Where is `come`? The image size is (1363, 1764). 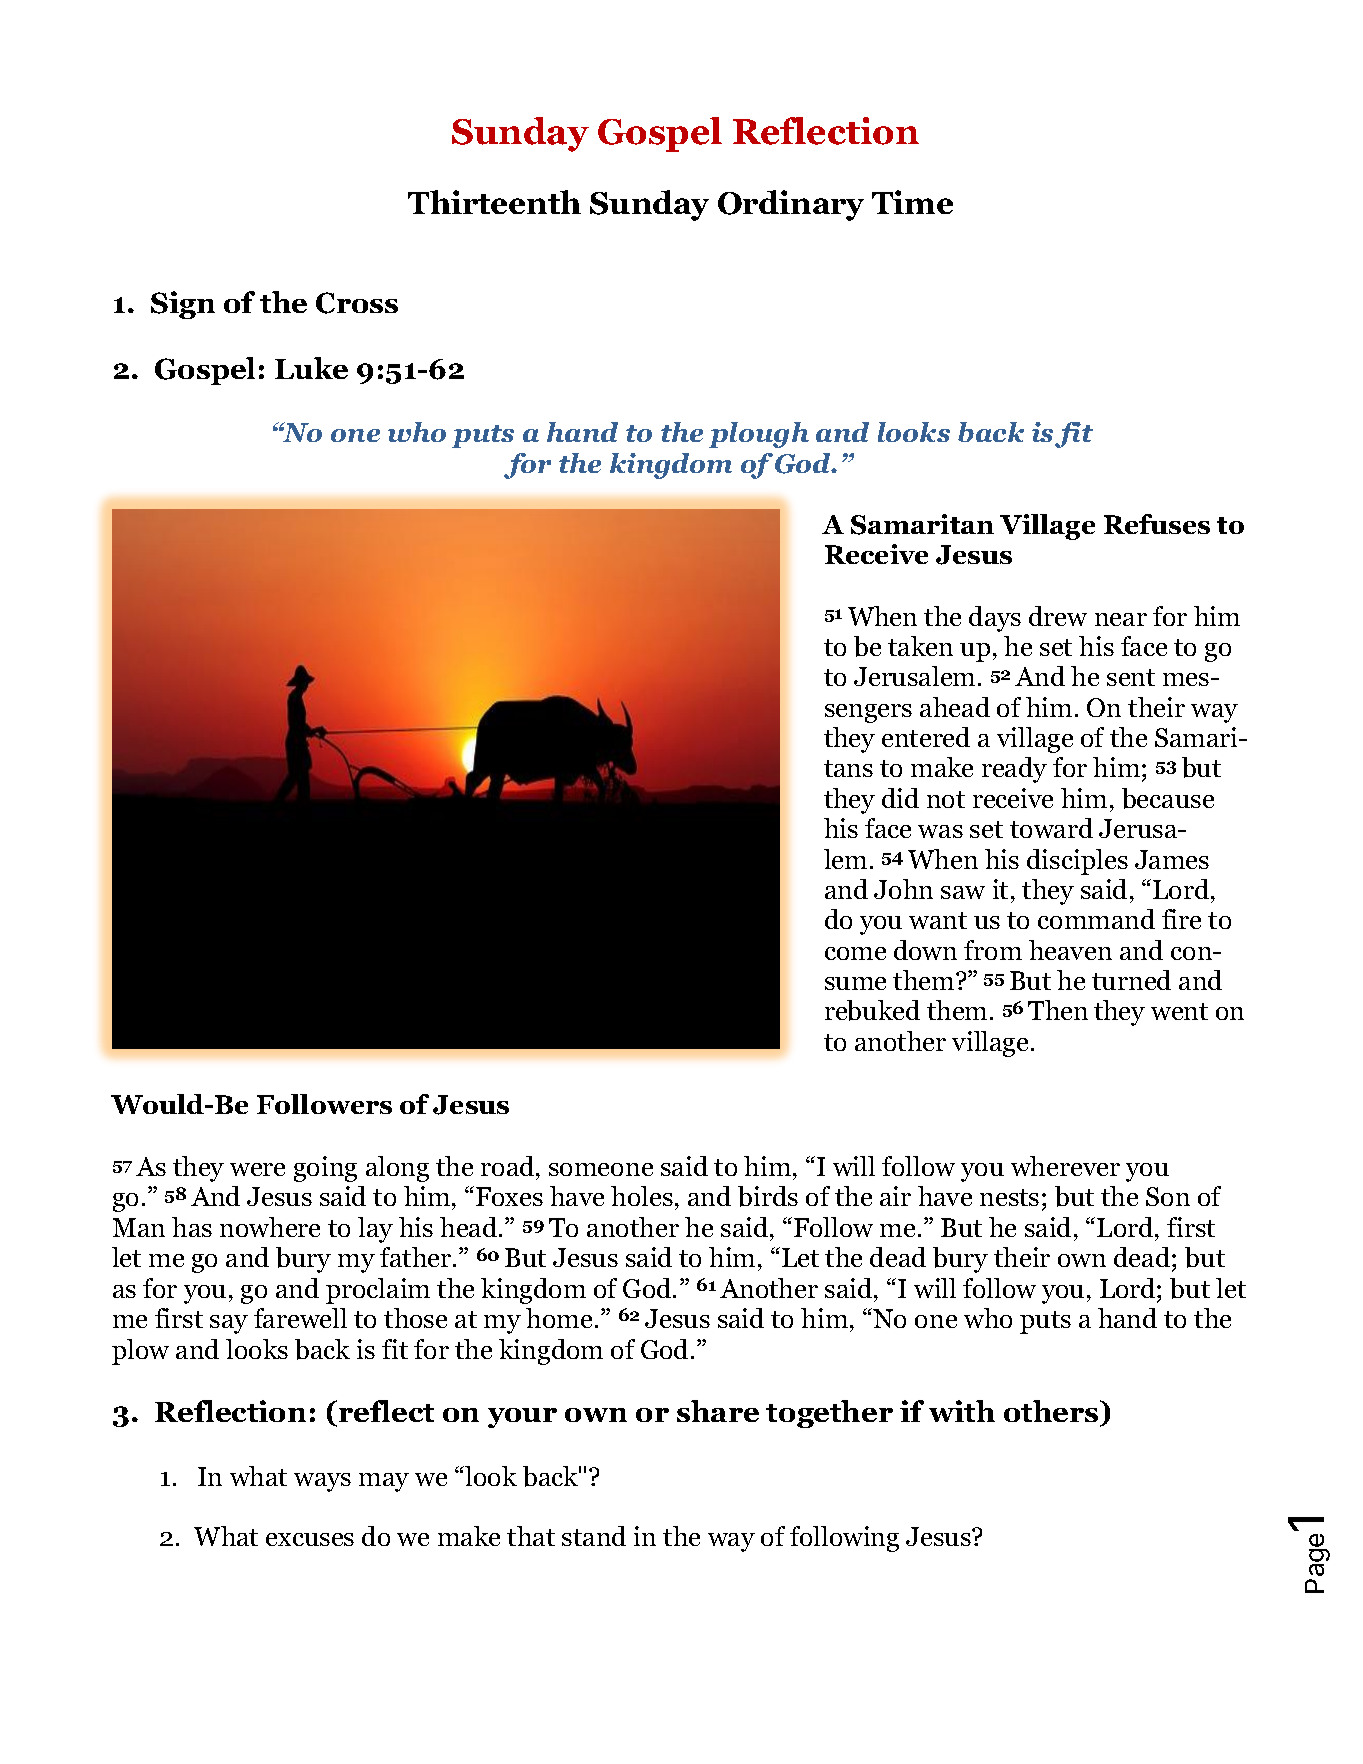 come is located at coordinates (855, 953).
